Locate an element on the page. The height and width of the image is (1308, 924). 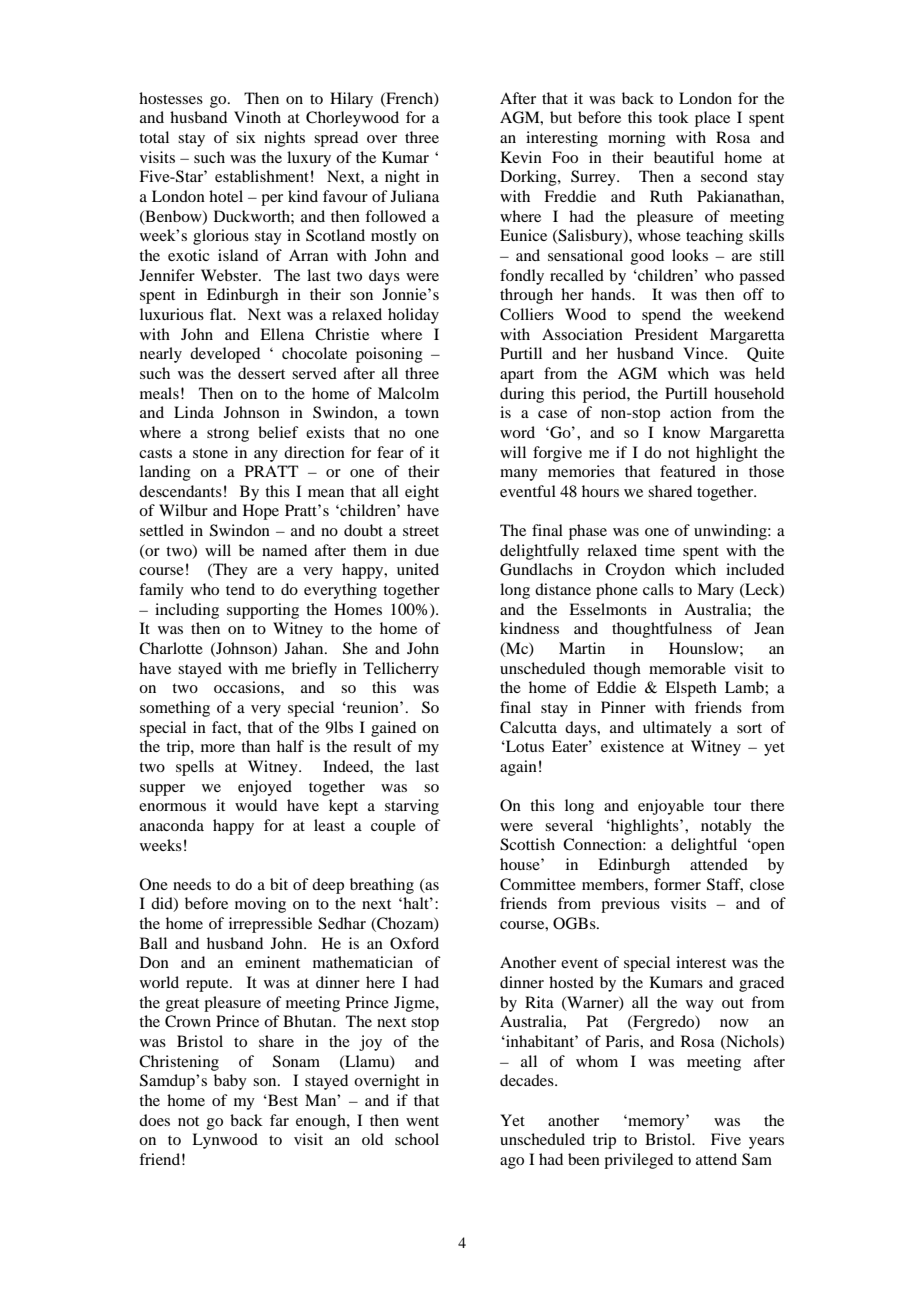
far is located at coordinates (279, 1120).
